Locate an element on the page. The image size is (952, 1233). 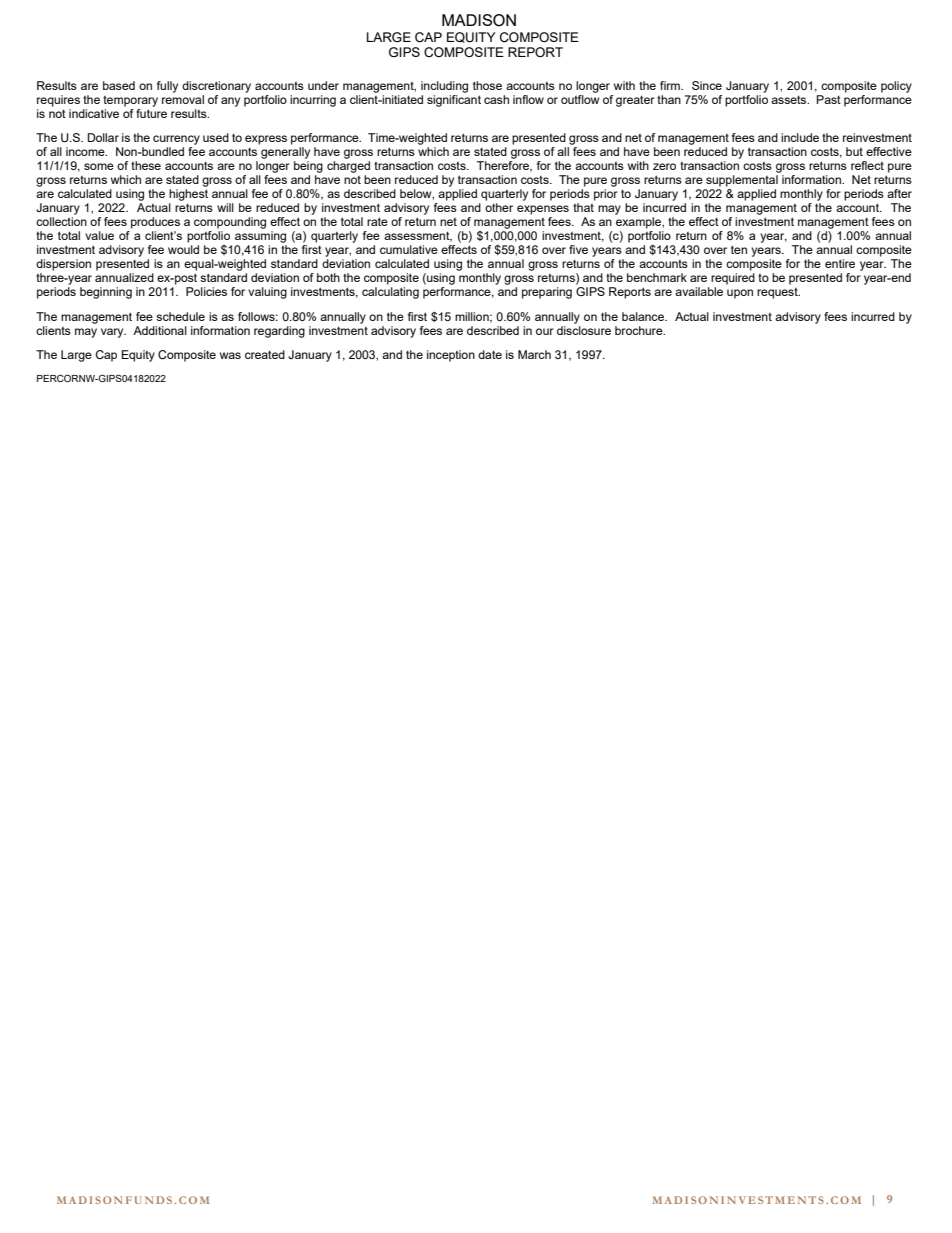
vary is located at coordinates (113, 333).
